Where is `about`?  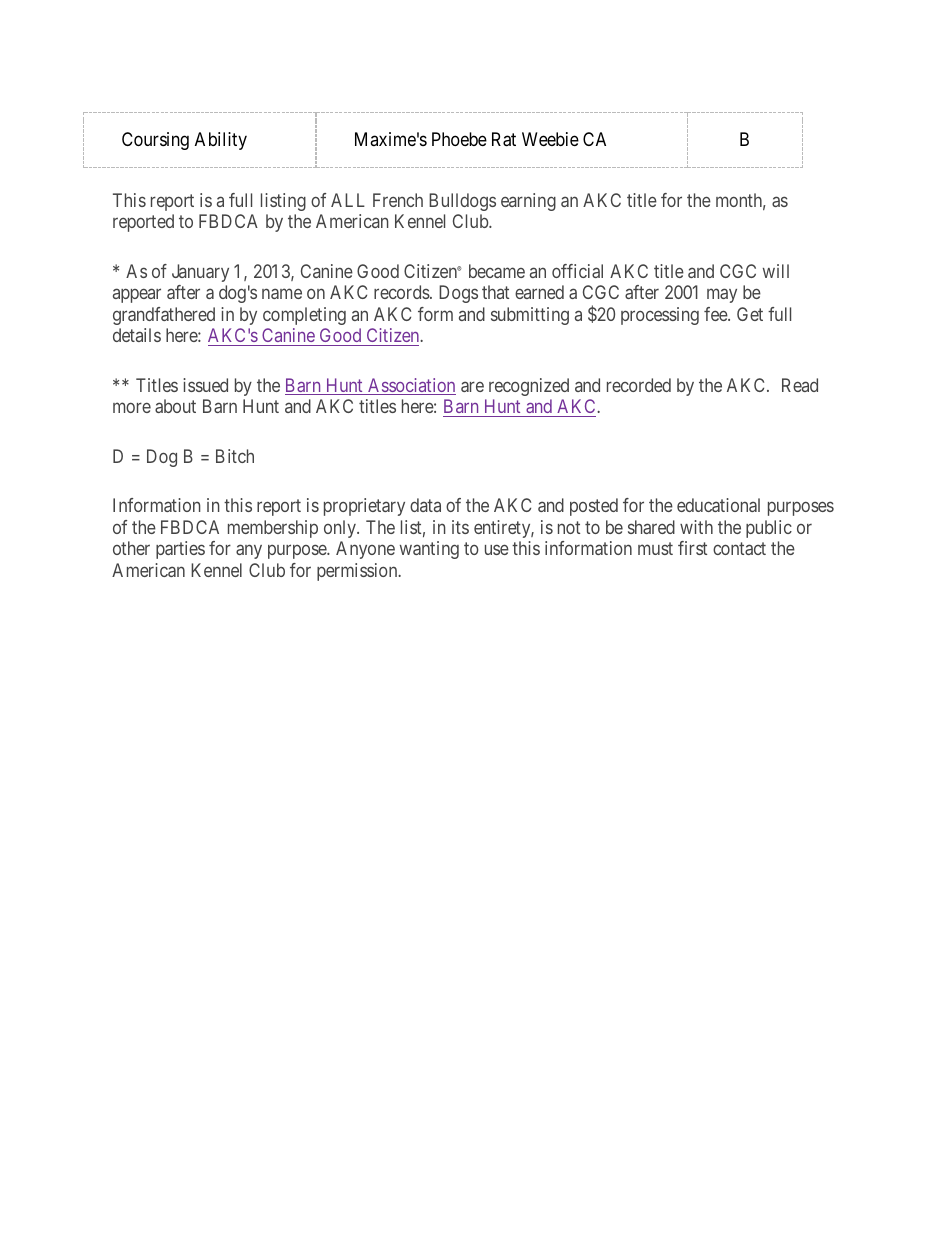
about is located at coordinates (175, 406).
